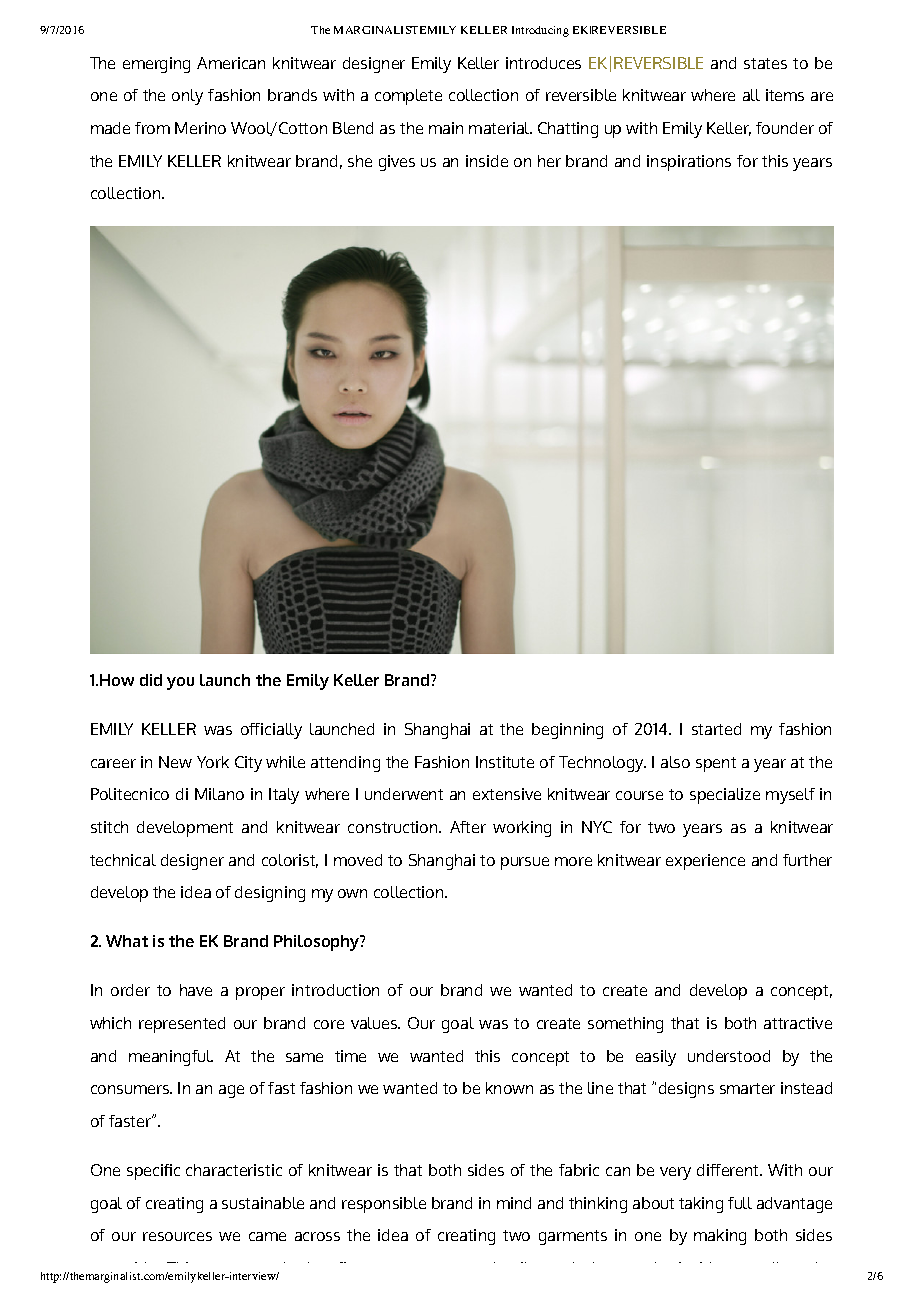 The height and width of the screenshot is (1307, 924). Describe the element at coordinates (177, 1236) in the screenshot. I see `resources` at that location.
